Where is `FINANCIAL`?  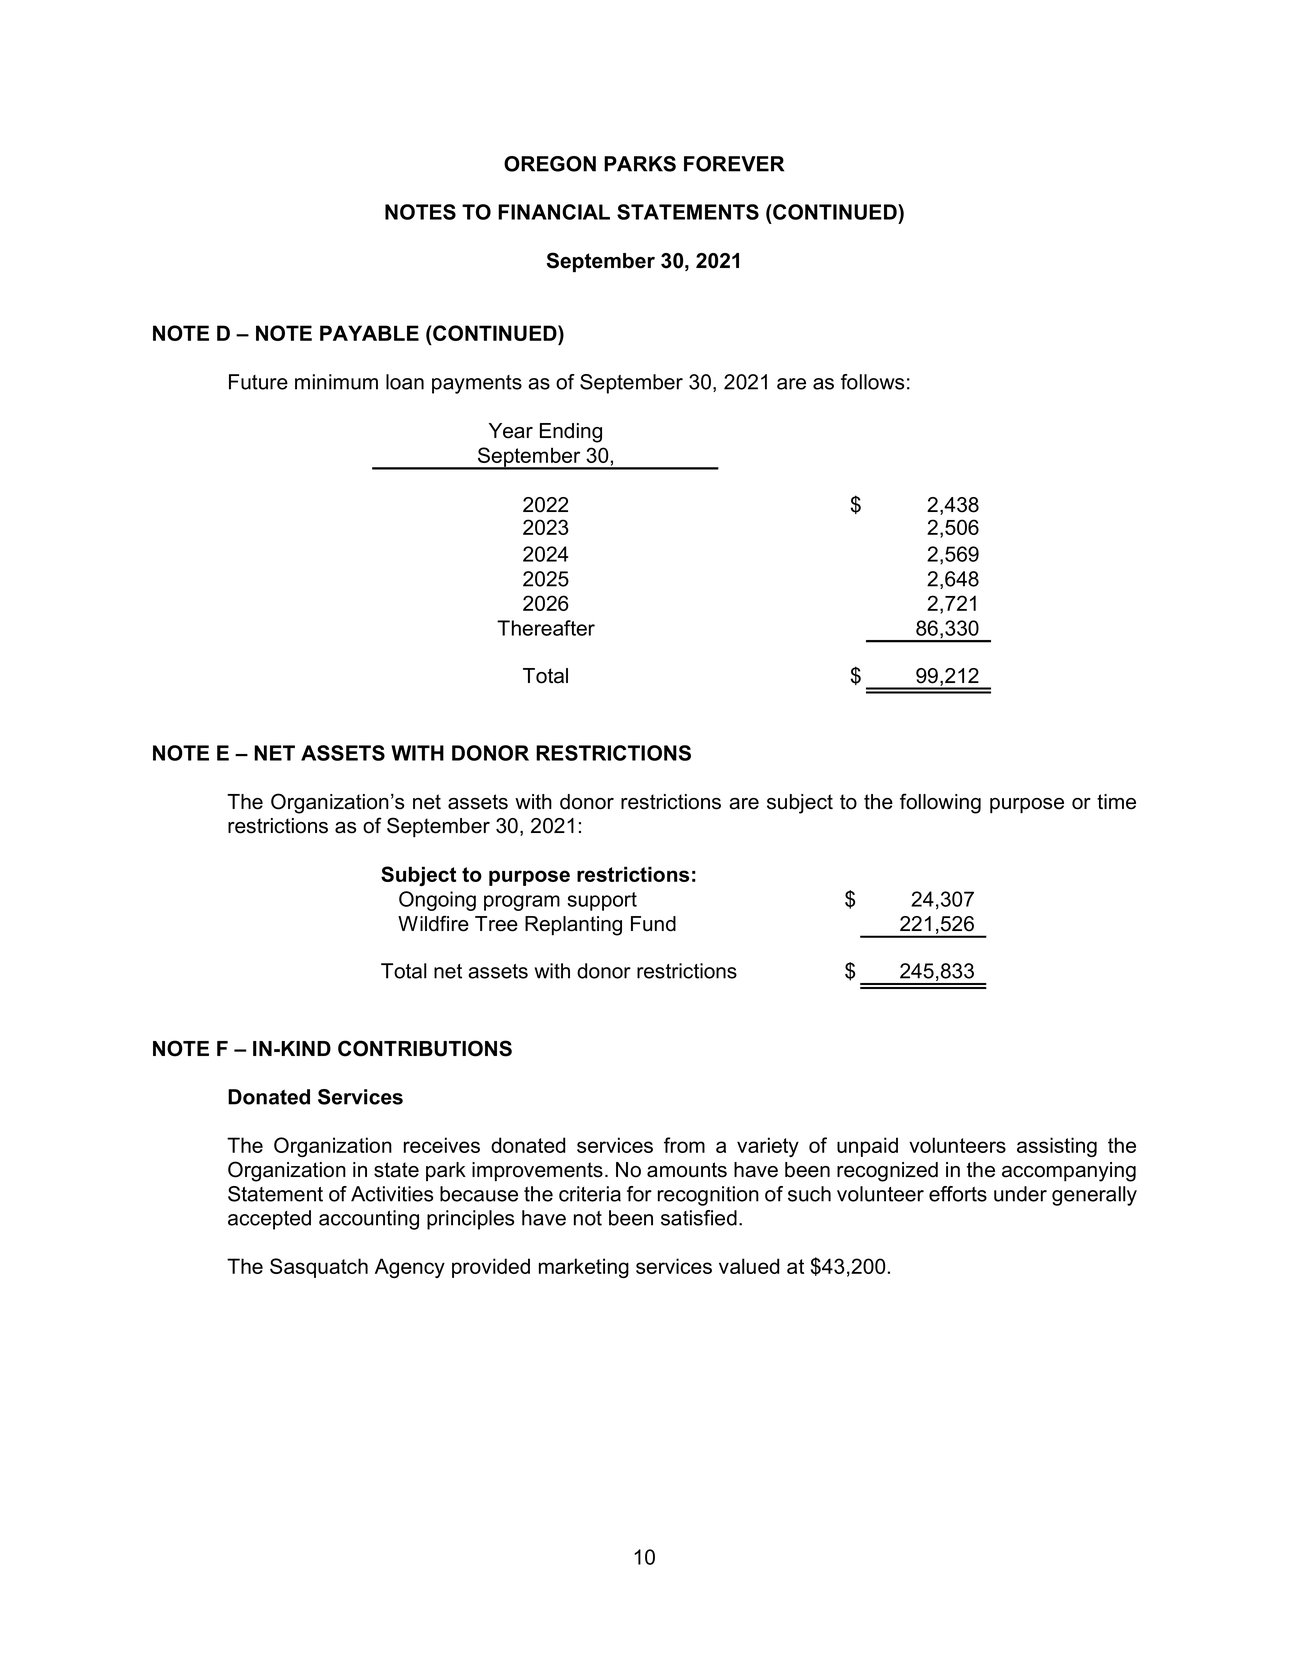
FINANCIAL is located at coordinates (554, 212).
